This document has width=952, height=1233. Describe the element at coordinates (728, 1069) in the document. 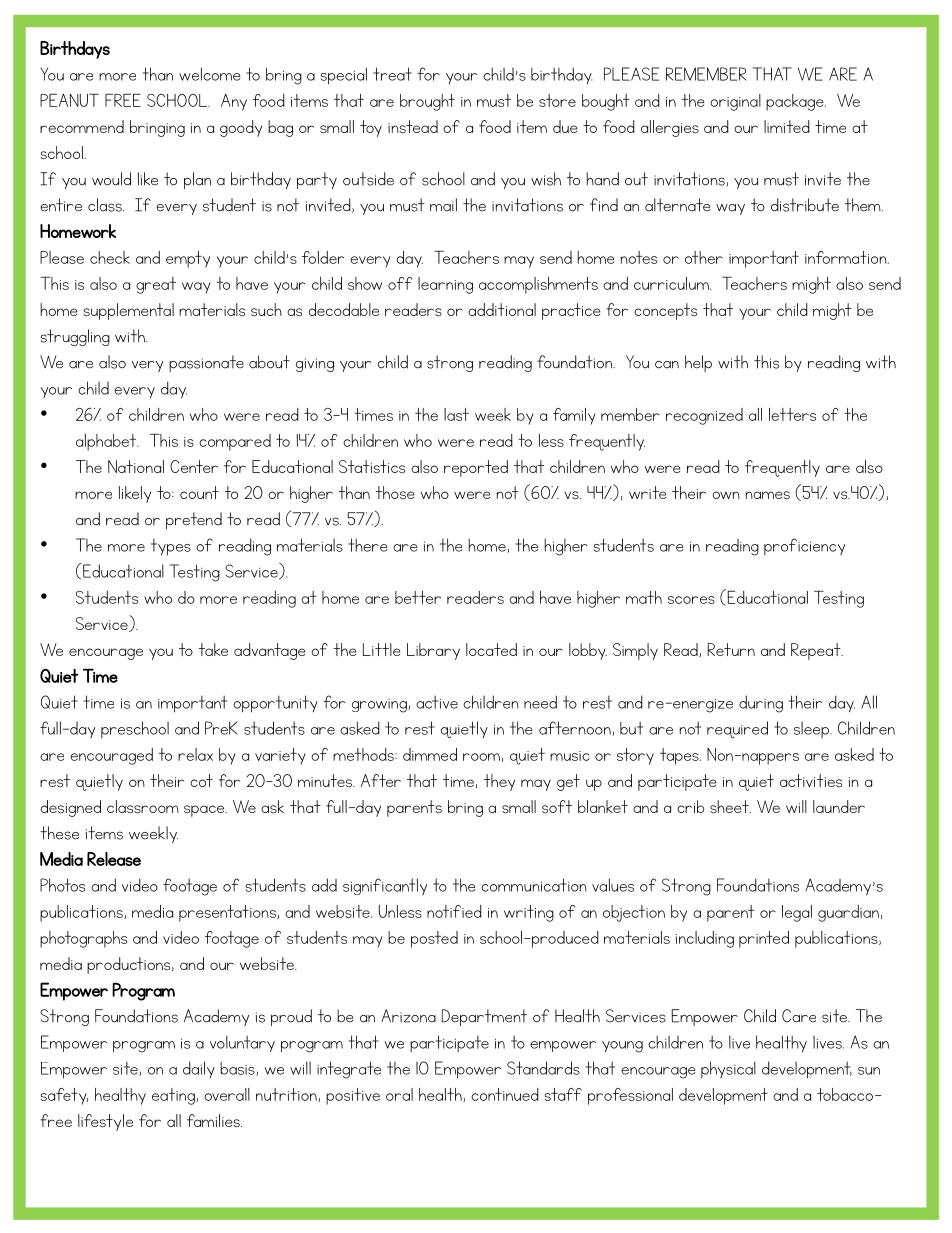

I see `physical` at that location.
